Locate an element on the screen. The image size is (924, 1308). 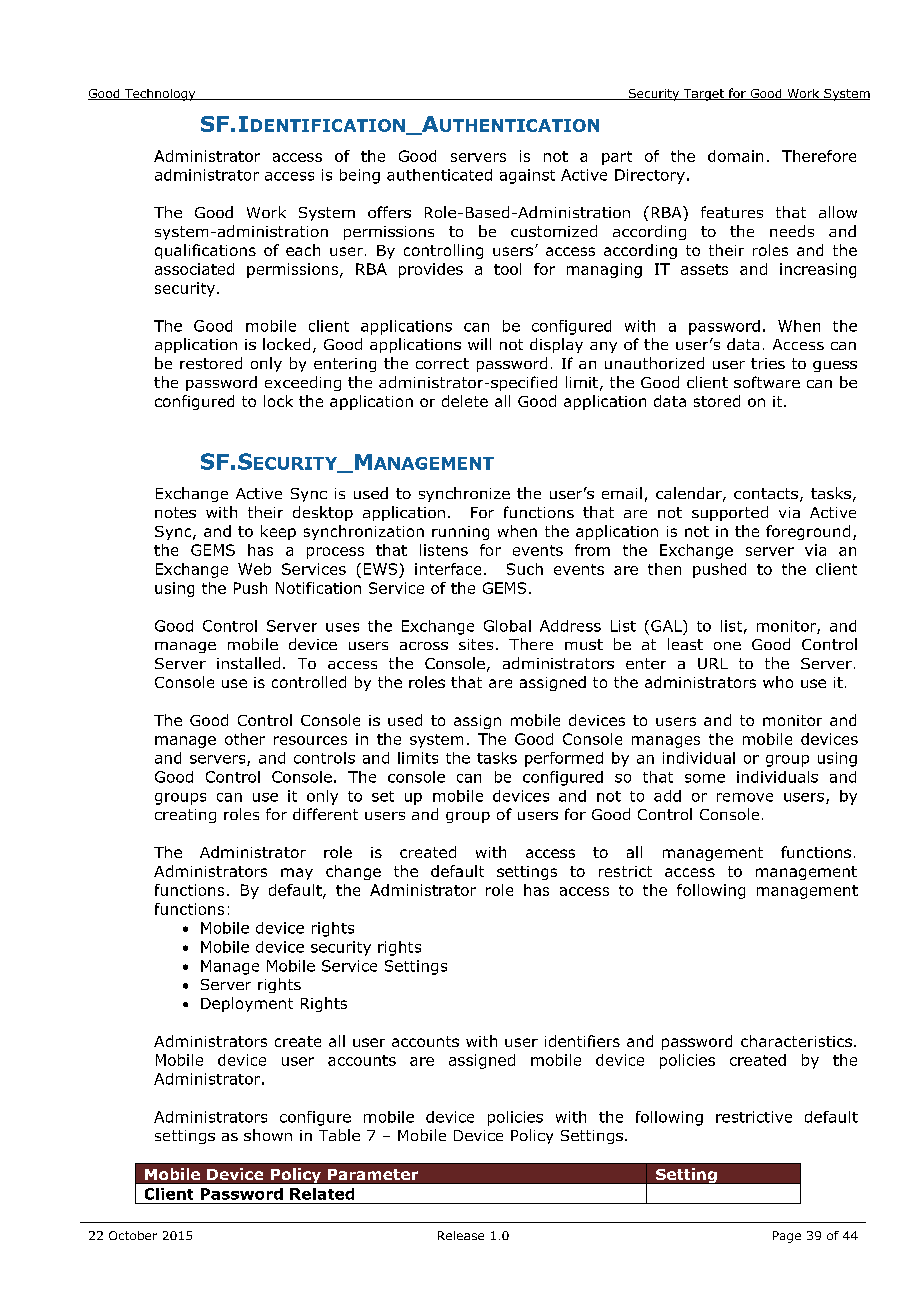
October is located at coordinates (133, 1235).
